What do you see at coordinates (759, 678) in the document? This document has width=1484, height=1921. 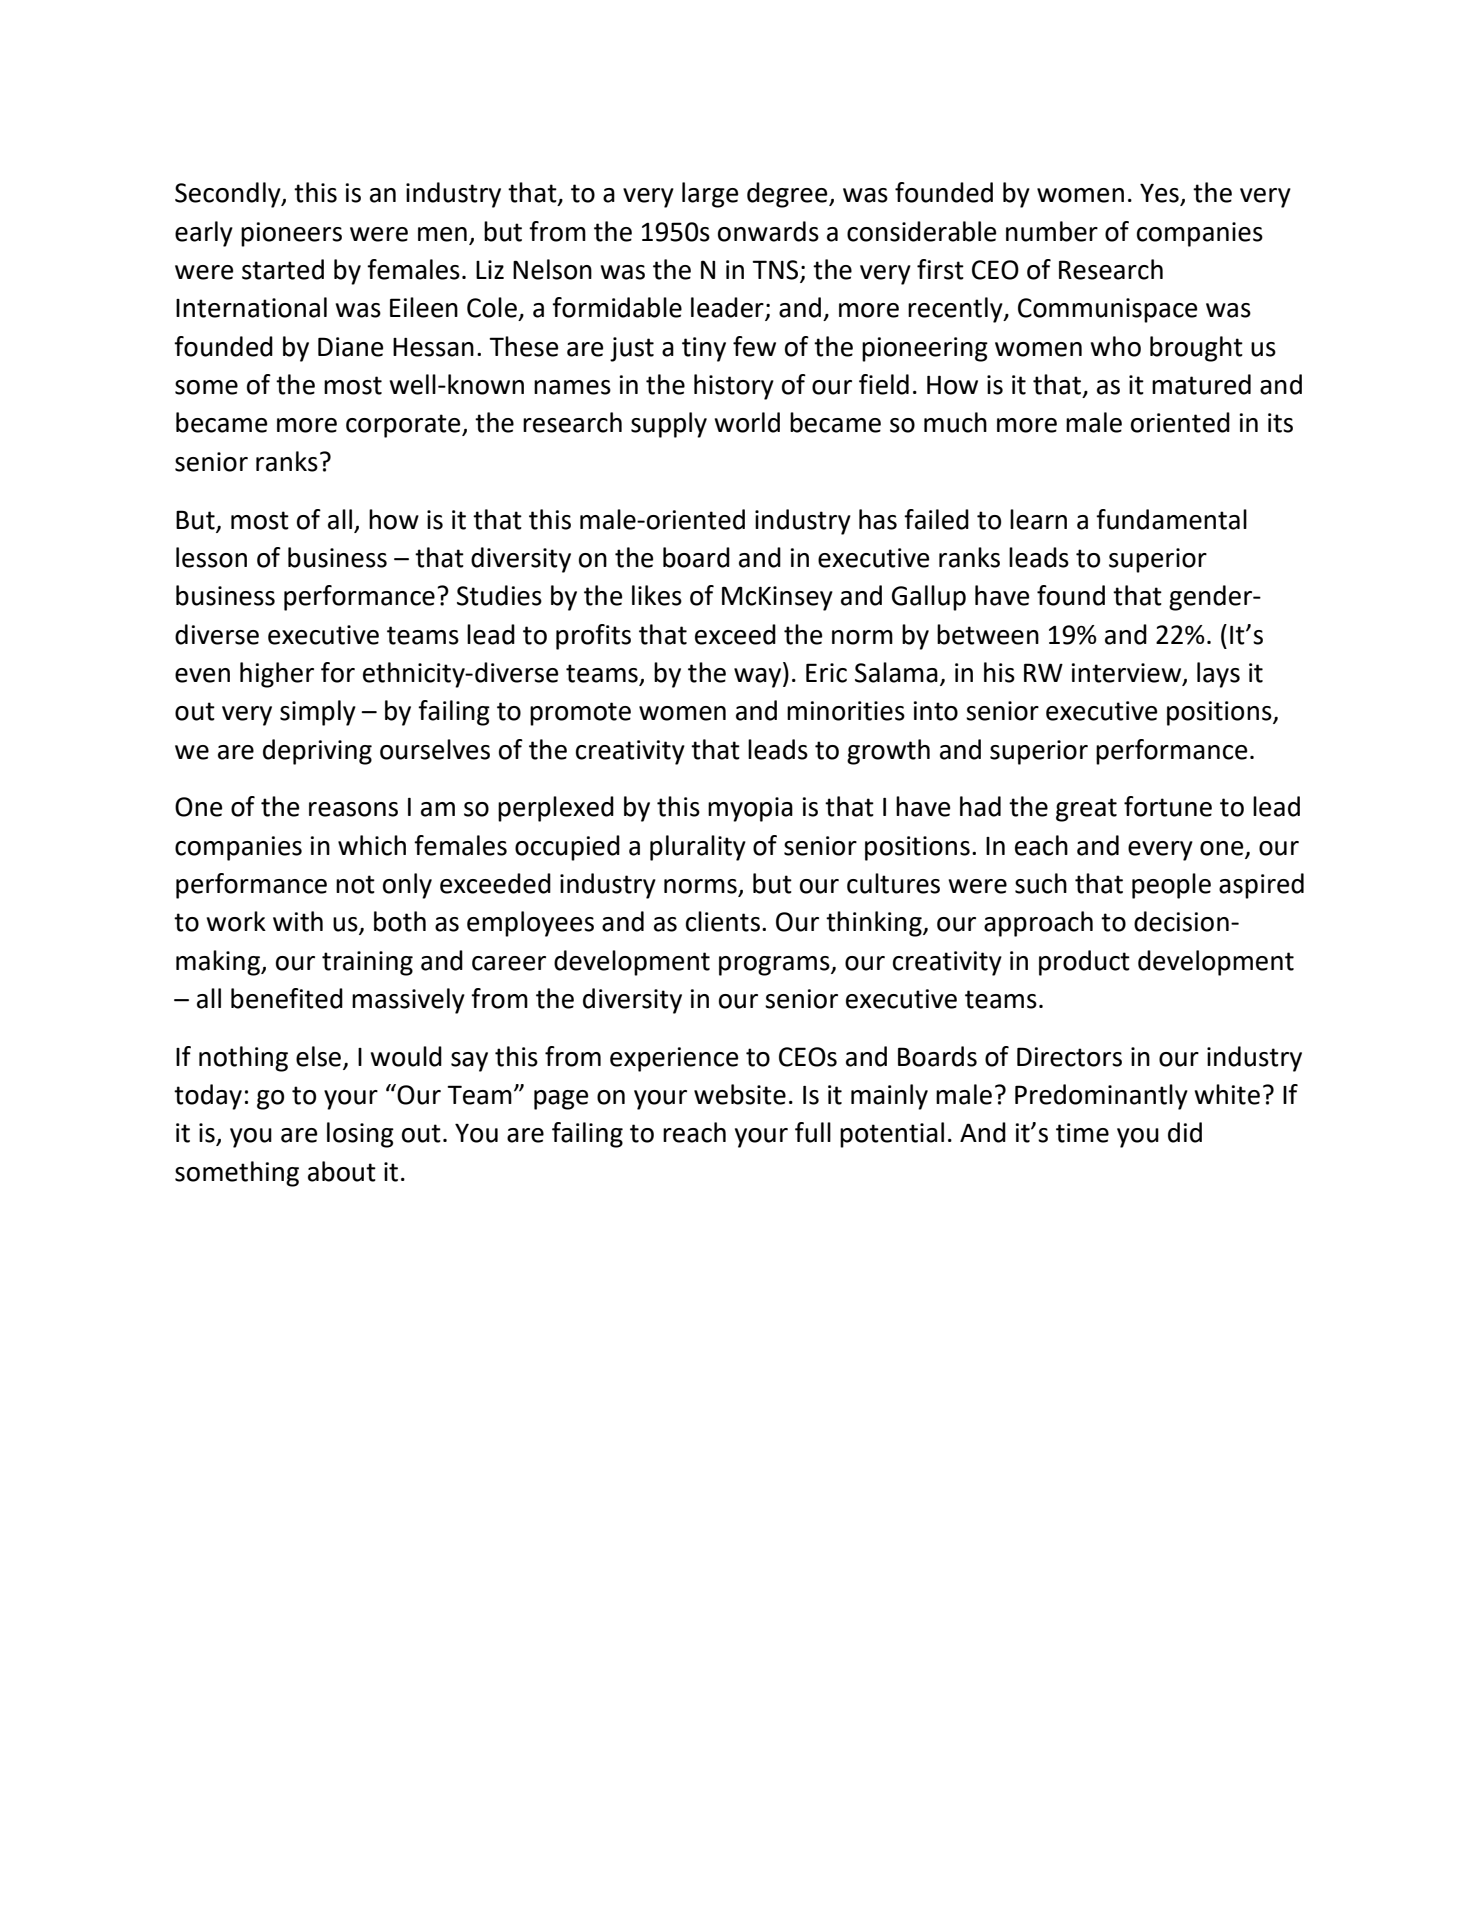 I see `way` at bounding box center [759, 678].
